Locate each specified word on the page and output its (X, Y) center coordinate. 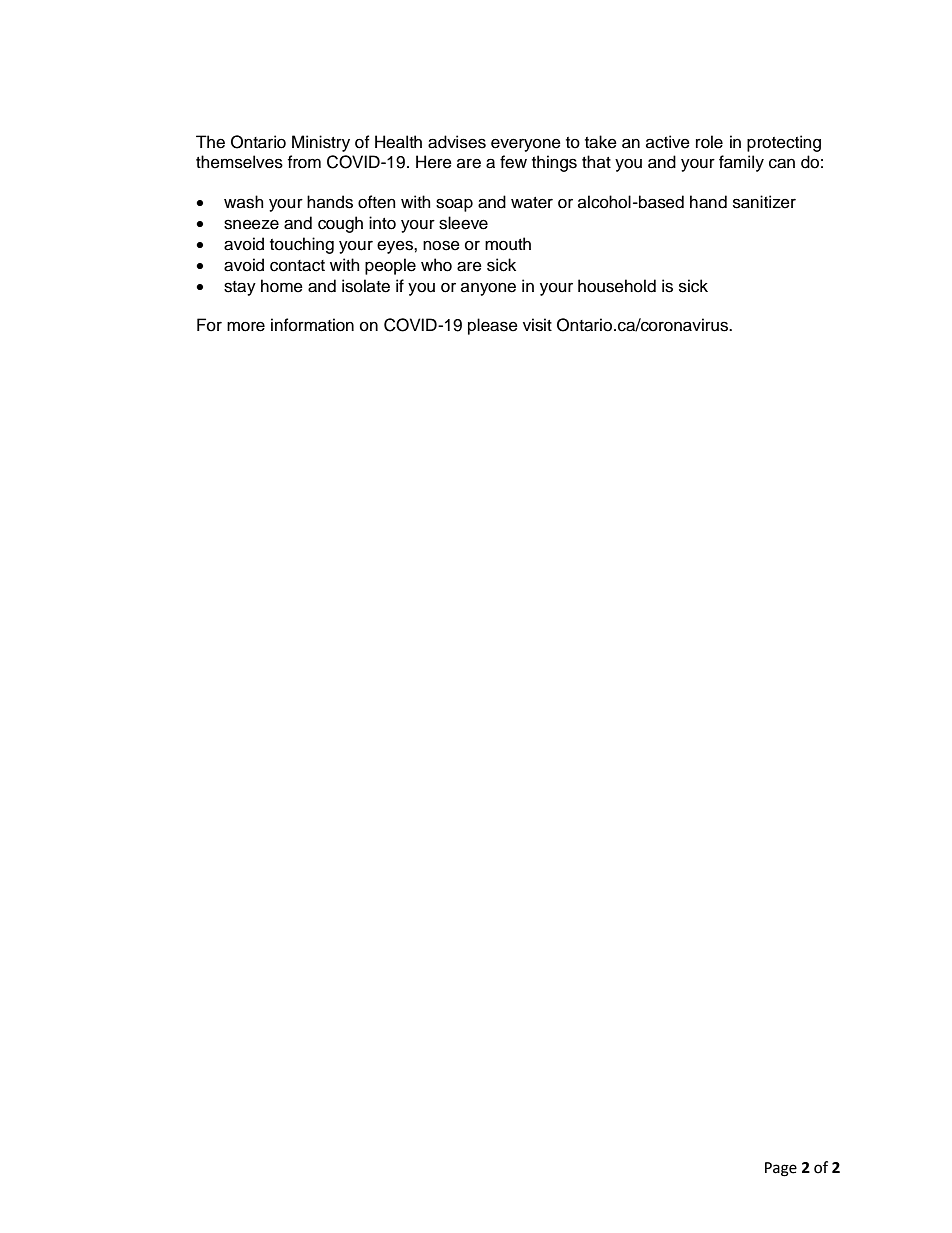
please (493, 326)
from (304, 162)
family (741, 163)
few (513, 162)
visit (537, 325)
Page (781, 1169)
